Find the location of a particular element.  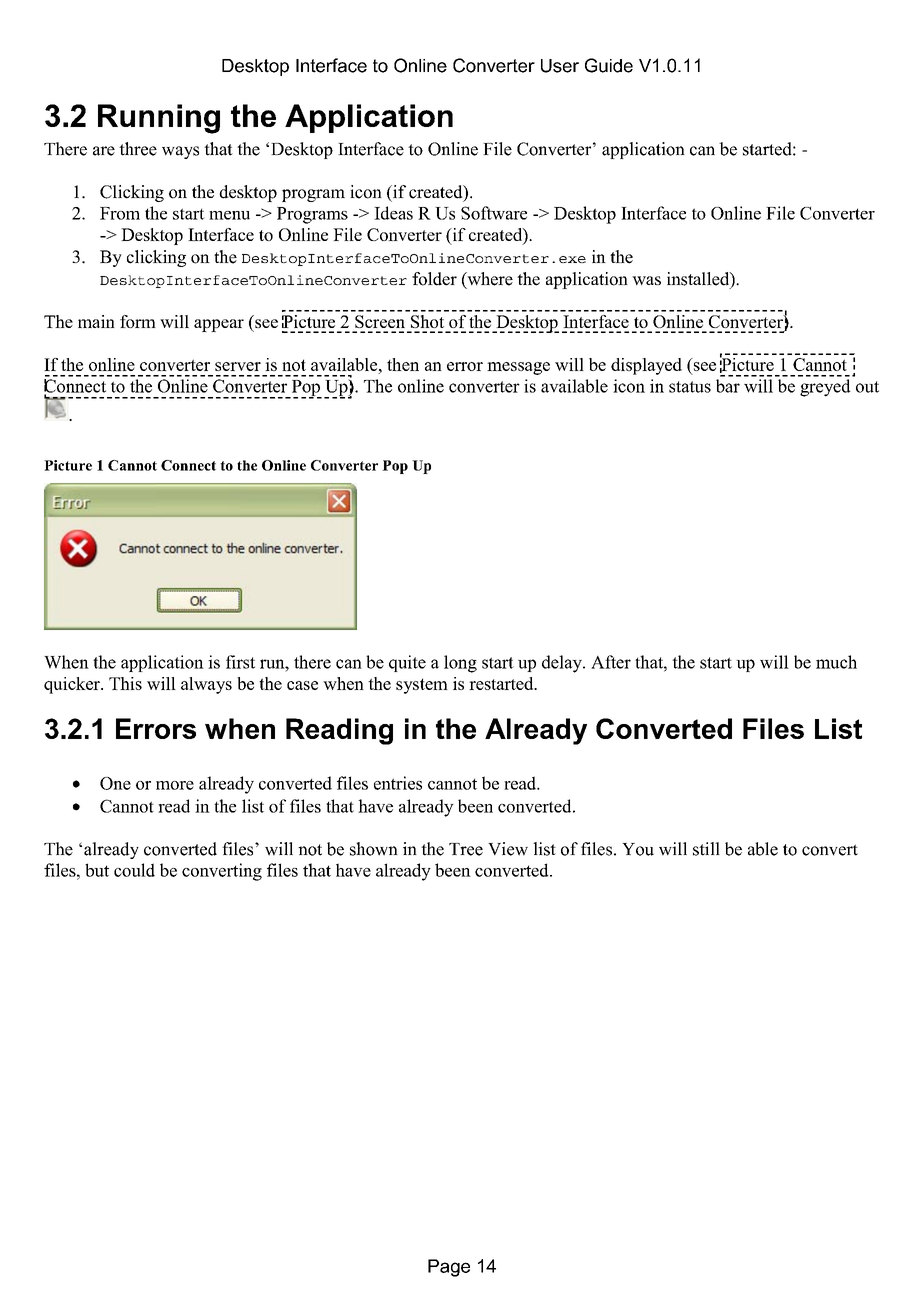

server is located at coordinates (238, 366).
